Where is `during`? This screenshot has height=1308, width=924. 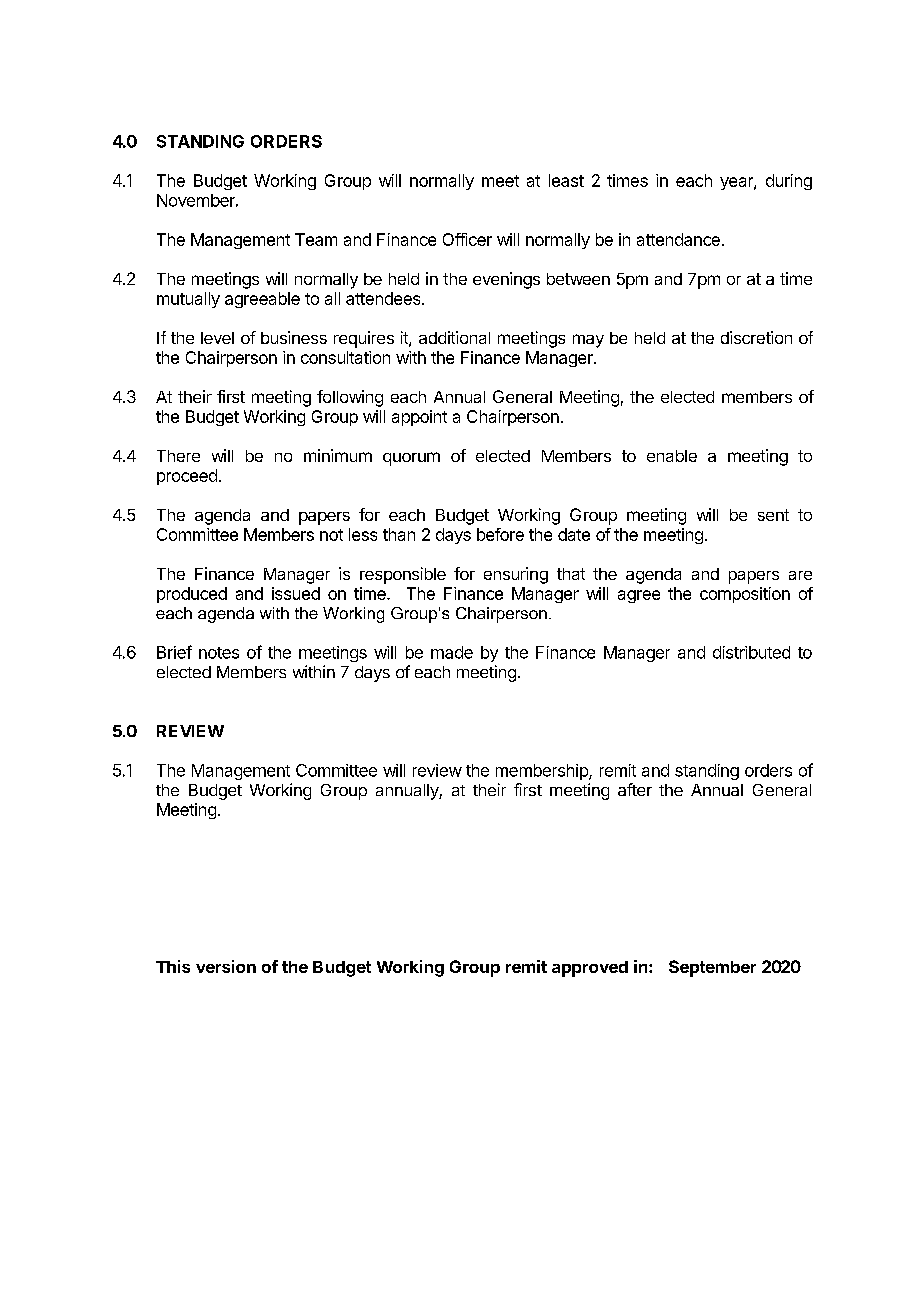
during is located at coordinates (789, 182).
